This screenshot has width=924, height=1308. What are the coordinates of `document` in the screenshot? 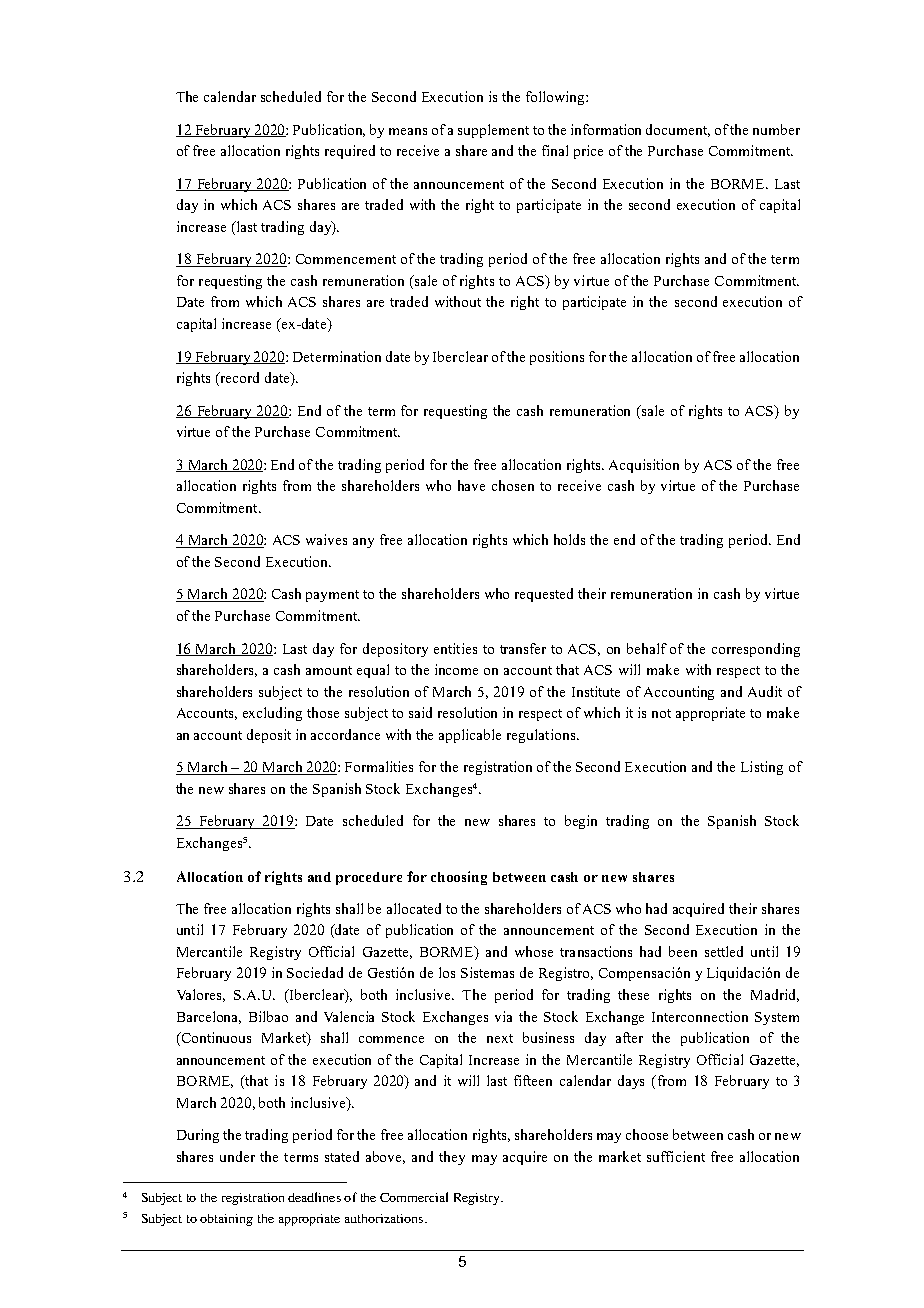 It's located at (678, 130).
